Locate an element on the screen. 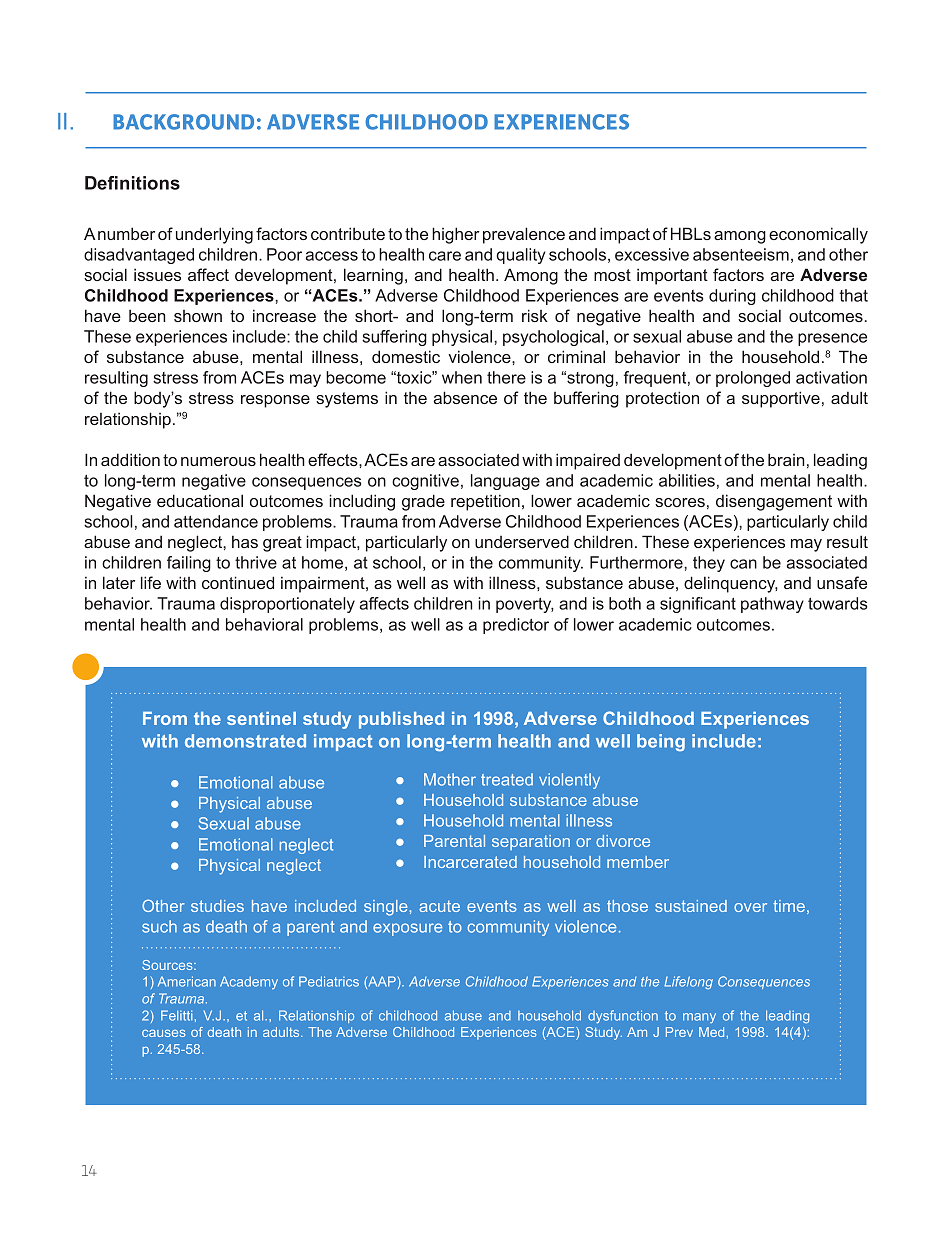  underserved is located at coordinates (522, 541).
